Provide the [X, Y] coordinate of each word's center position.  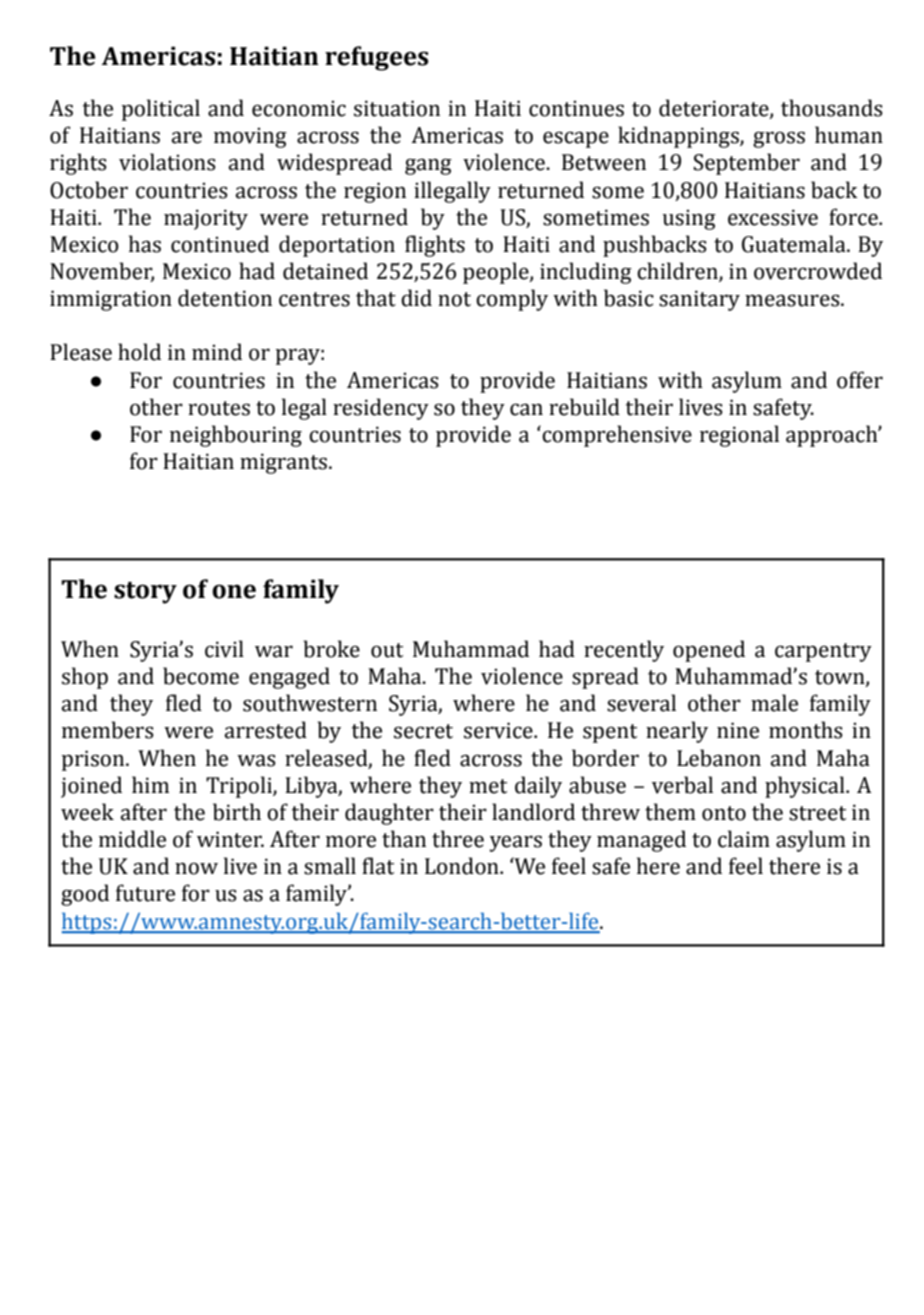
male [774, 703]
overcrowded [818, 271]
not [454, 299]
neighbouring [236, 436]
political [161, 110]
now [196, 868]
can [526, 409]
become [201, 676]
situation [397, 108]
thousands [832, 108]
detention [225, 298]
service [499, 730]
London [463, 866]
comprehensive [616, 436]
